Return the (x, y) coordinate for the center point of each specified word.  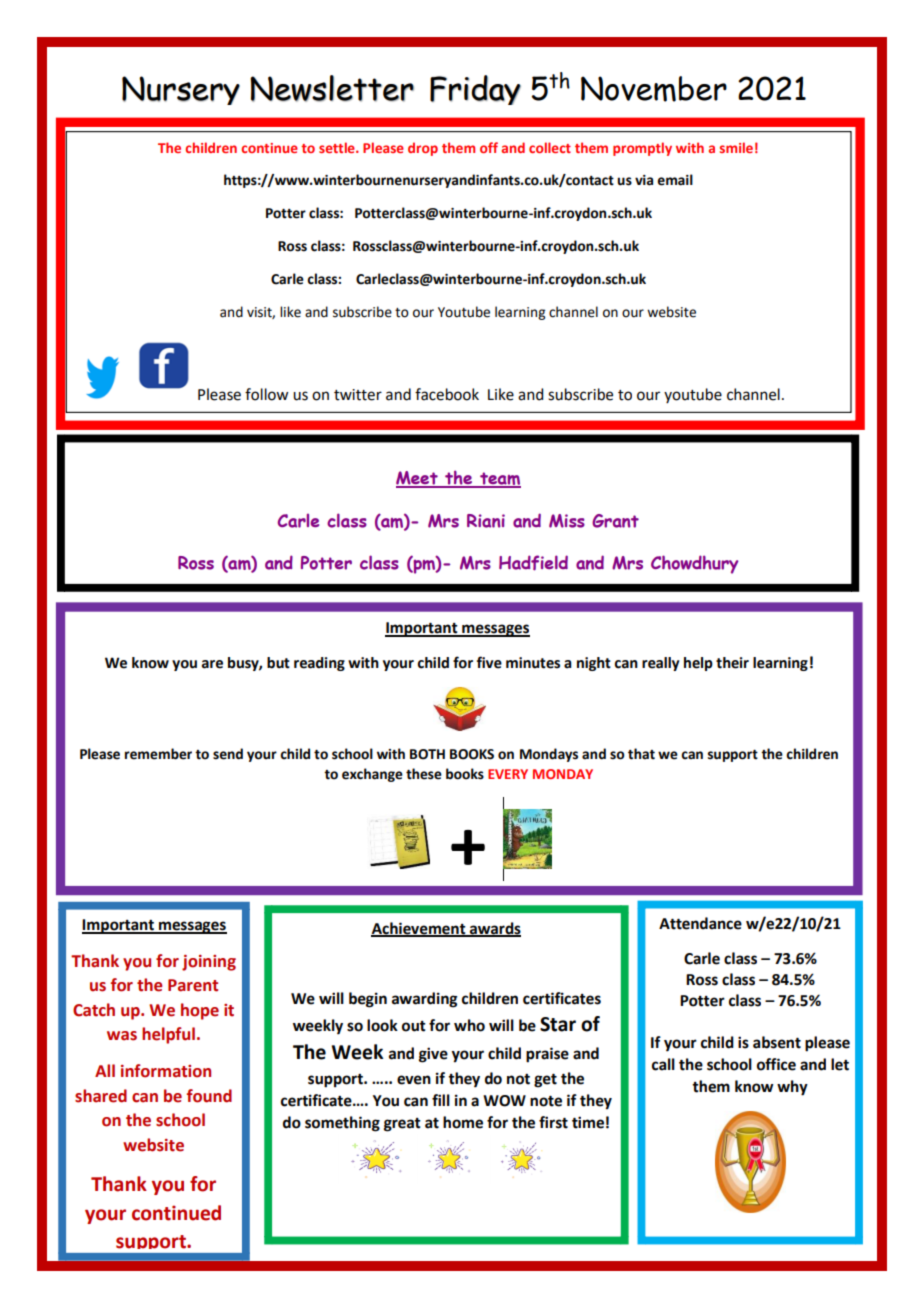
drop (423, 149)
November (654, 89)
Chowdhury (695, 564)
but (278, 663)
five (489, 662)
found (209, 1096)
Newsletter (332, 88)
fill (441, 1100)
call (663, 1064)
